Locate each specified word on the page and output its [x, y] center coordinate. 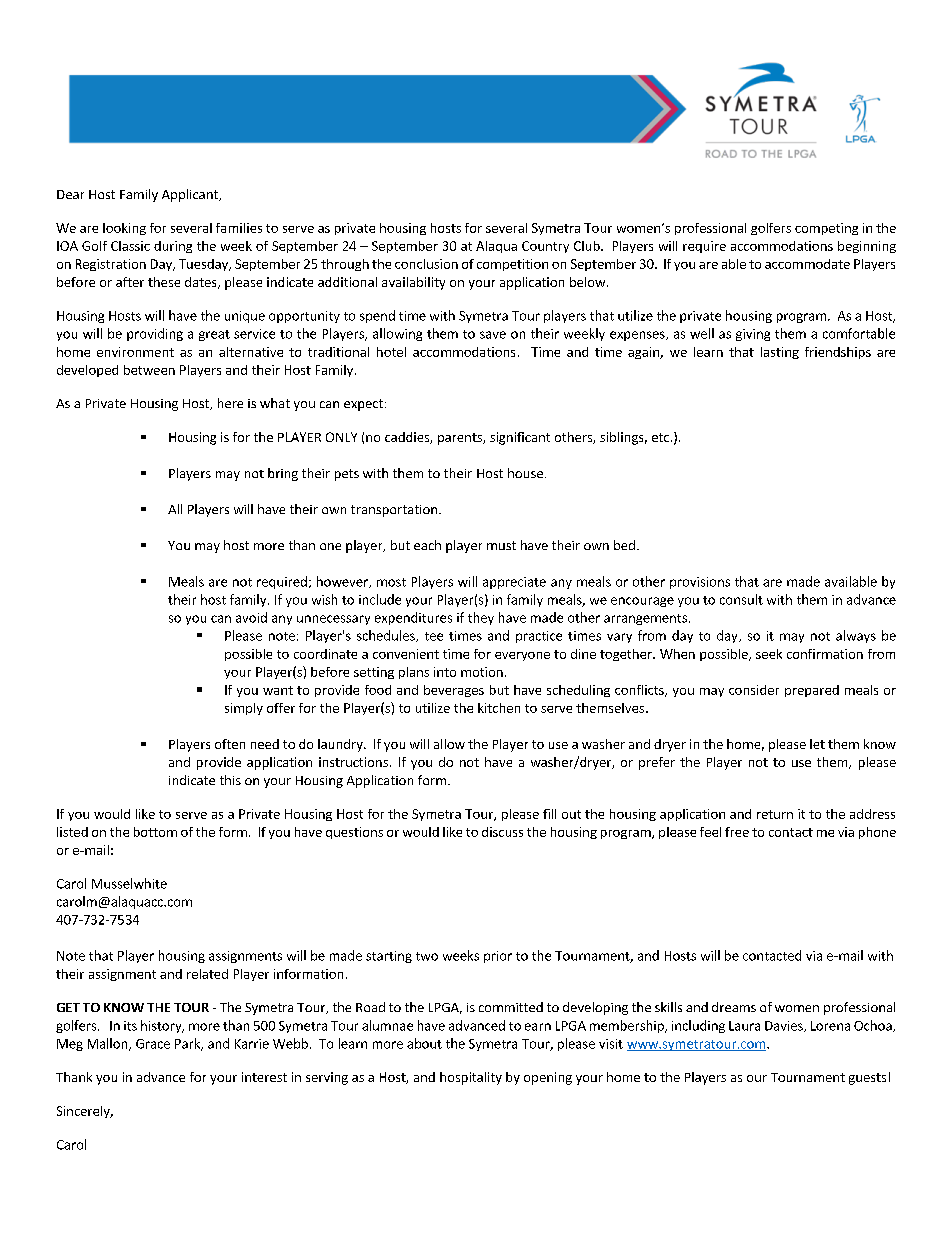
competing [826, 229]
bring [283, 474]
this [230, 780]
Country [545, 247]
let [817, 744]
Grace [153, 1044]
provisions [700, 583]
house [525, 473]
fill [549, 814]
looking [124, 229]
